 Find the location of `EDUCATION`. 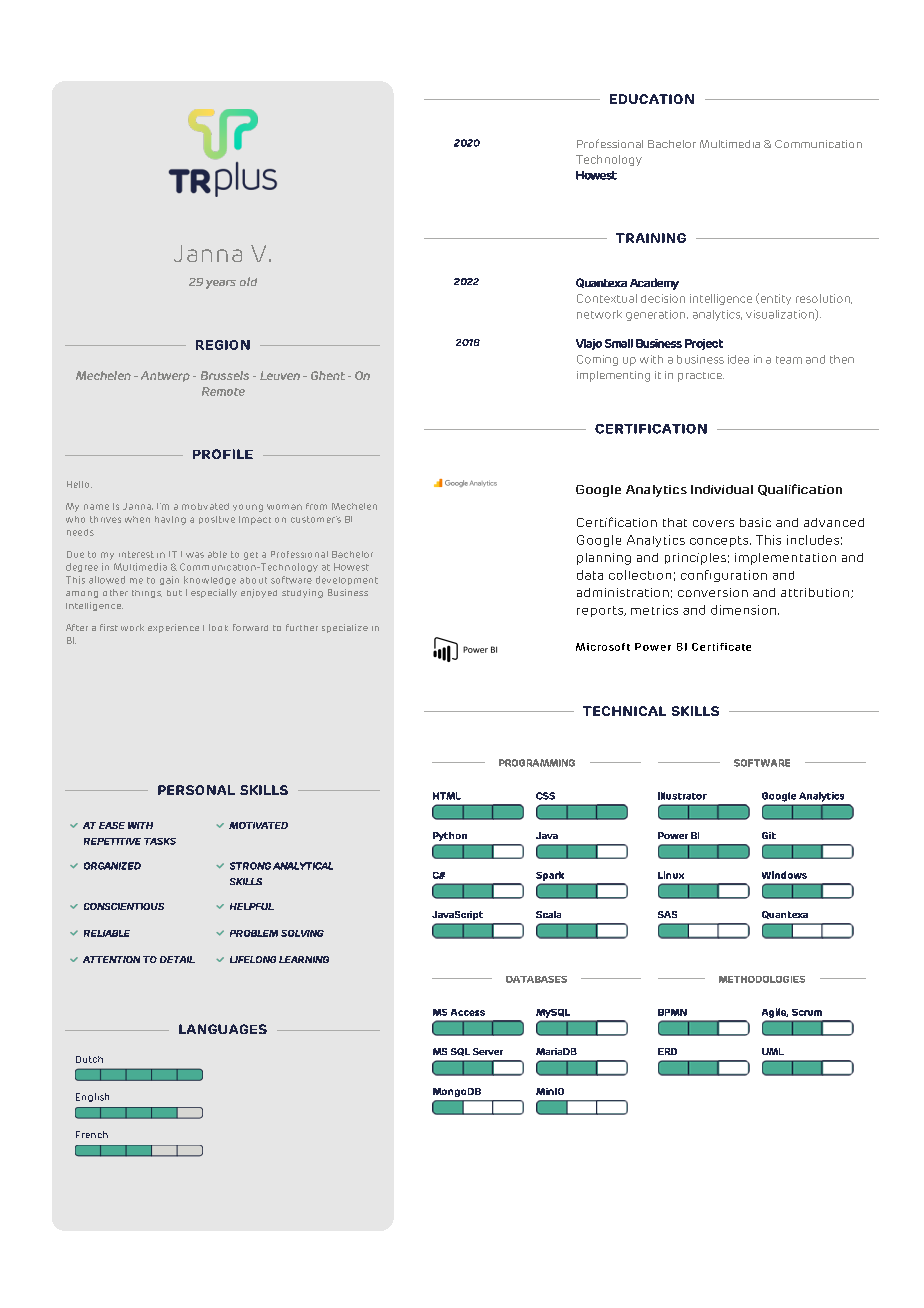

EDUCATION is located at coordinates (652, 99).
